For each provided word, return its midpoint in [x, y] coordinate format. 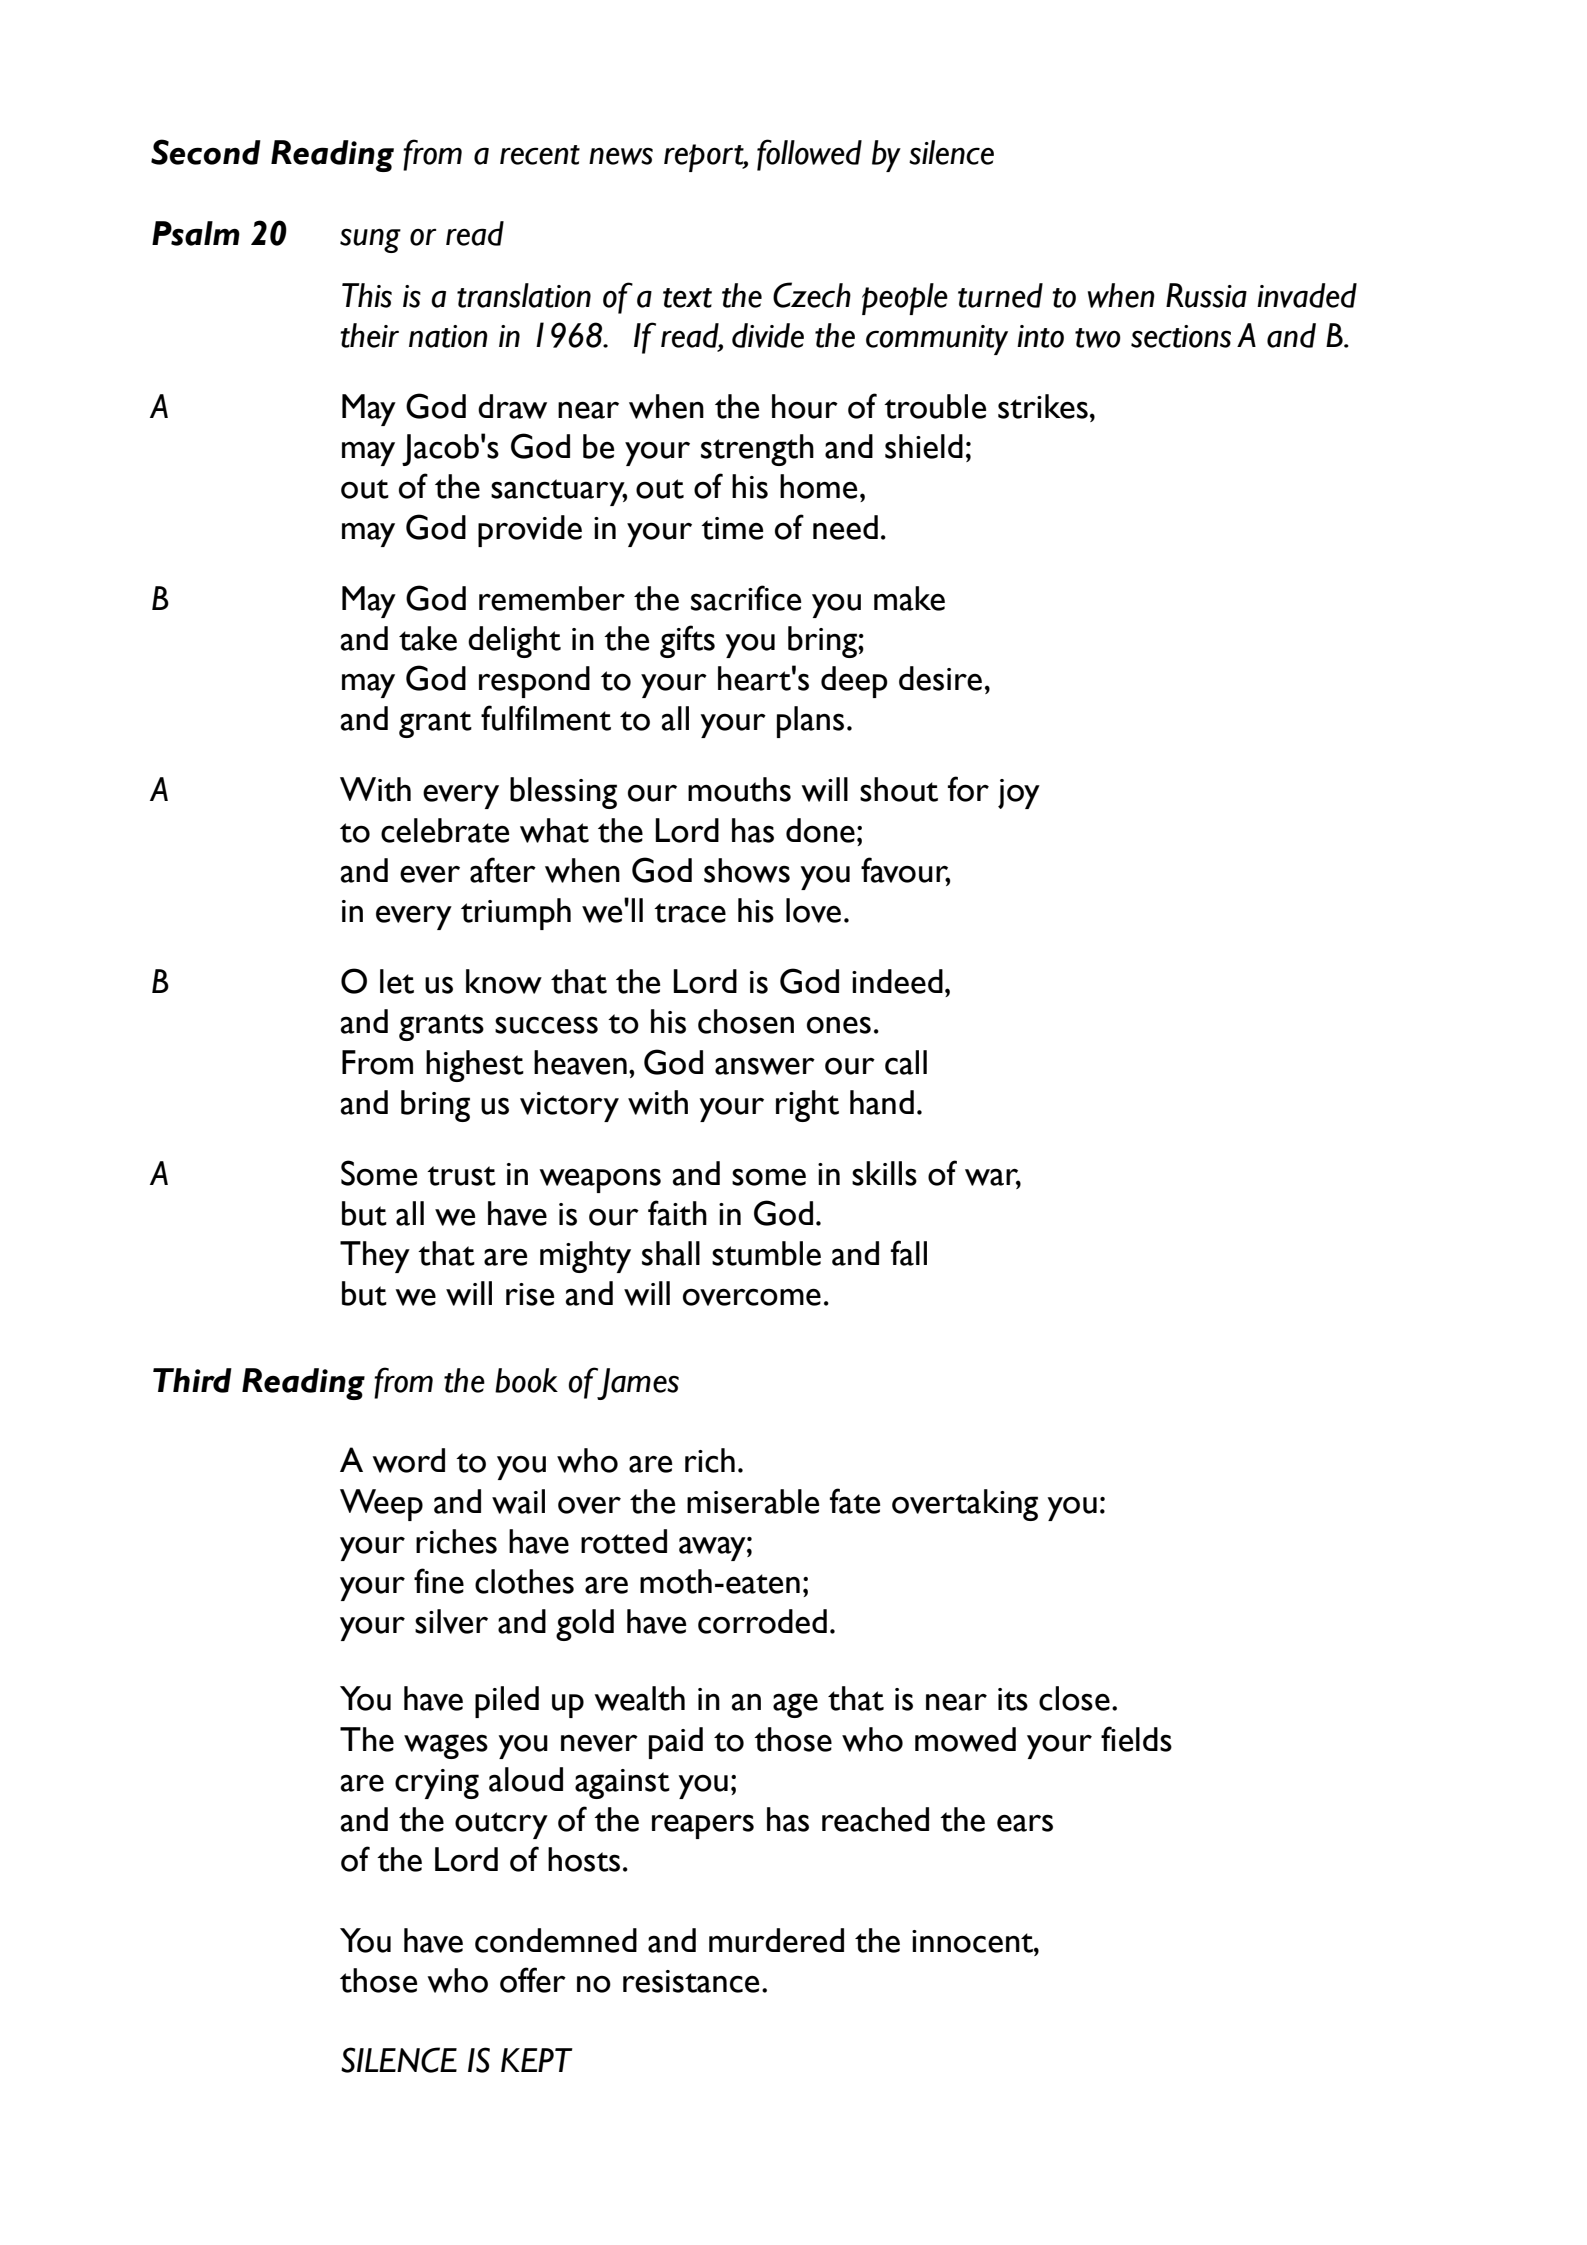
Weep [381, 1505]
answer [765, 1066]
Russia [1206, 295]
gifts [687, 641]
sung [370, 240]
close [1074, 1698]
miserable [753, 1501]
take [428, 638]
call [906, 1062]
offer [533, 1980]
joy [1019, 794]
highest [475, 1066]
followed [809, 155]
